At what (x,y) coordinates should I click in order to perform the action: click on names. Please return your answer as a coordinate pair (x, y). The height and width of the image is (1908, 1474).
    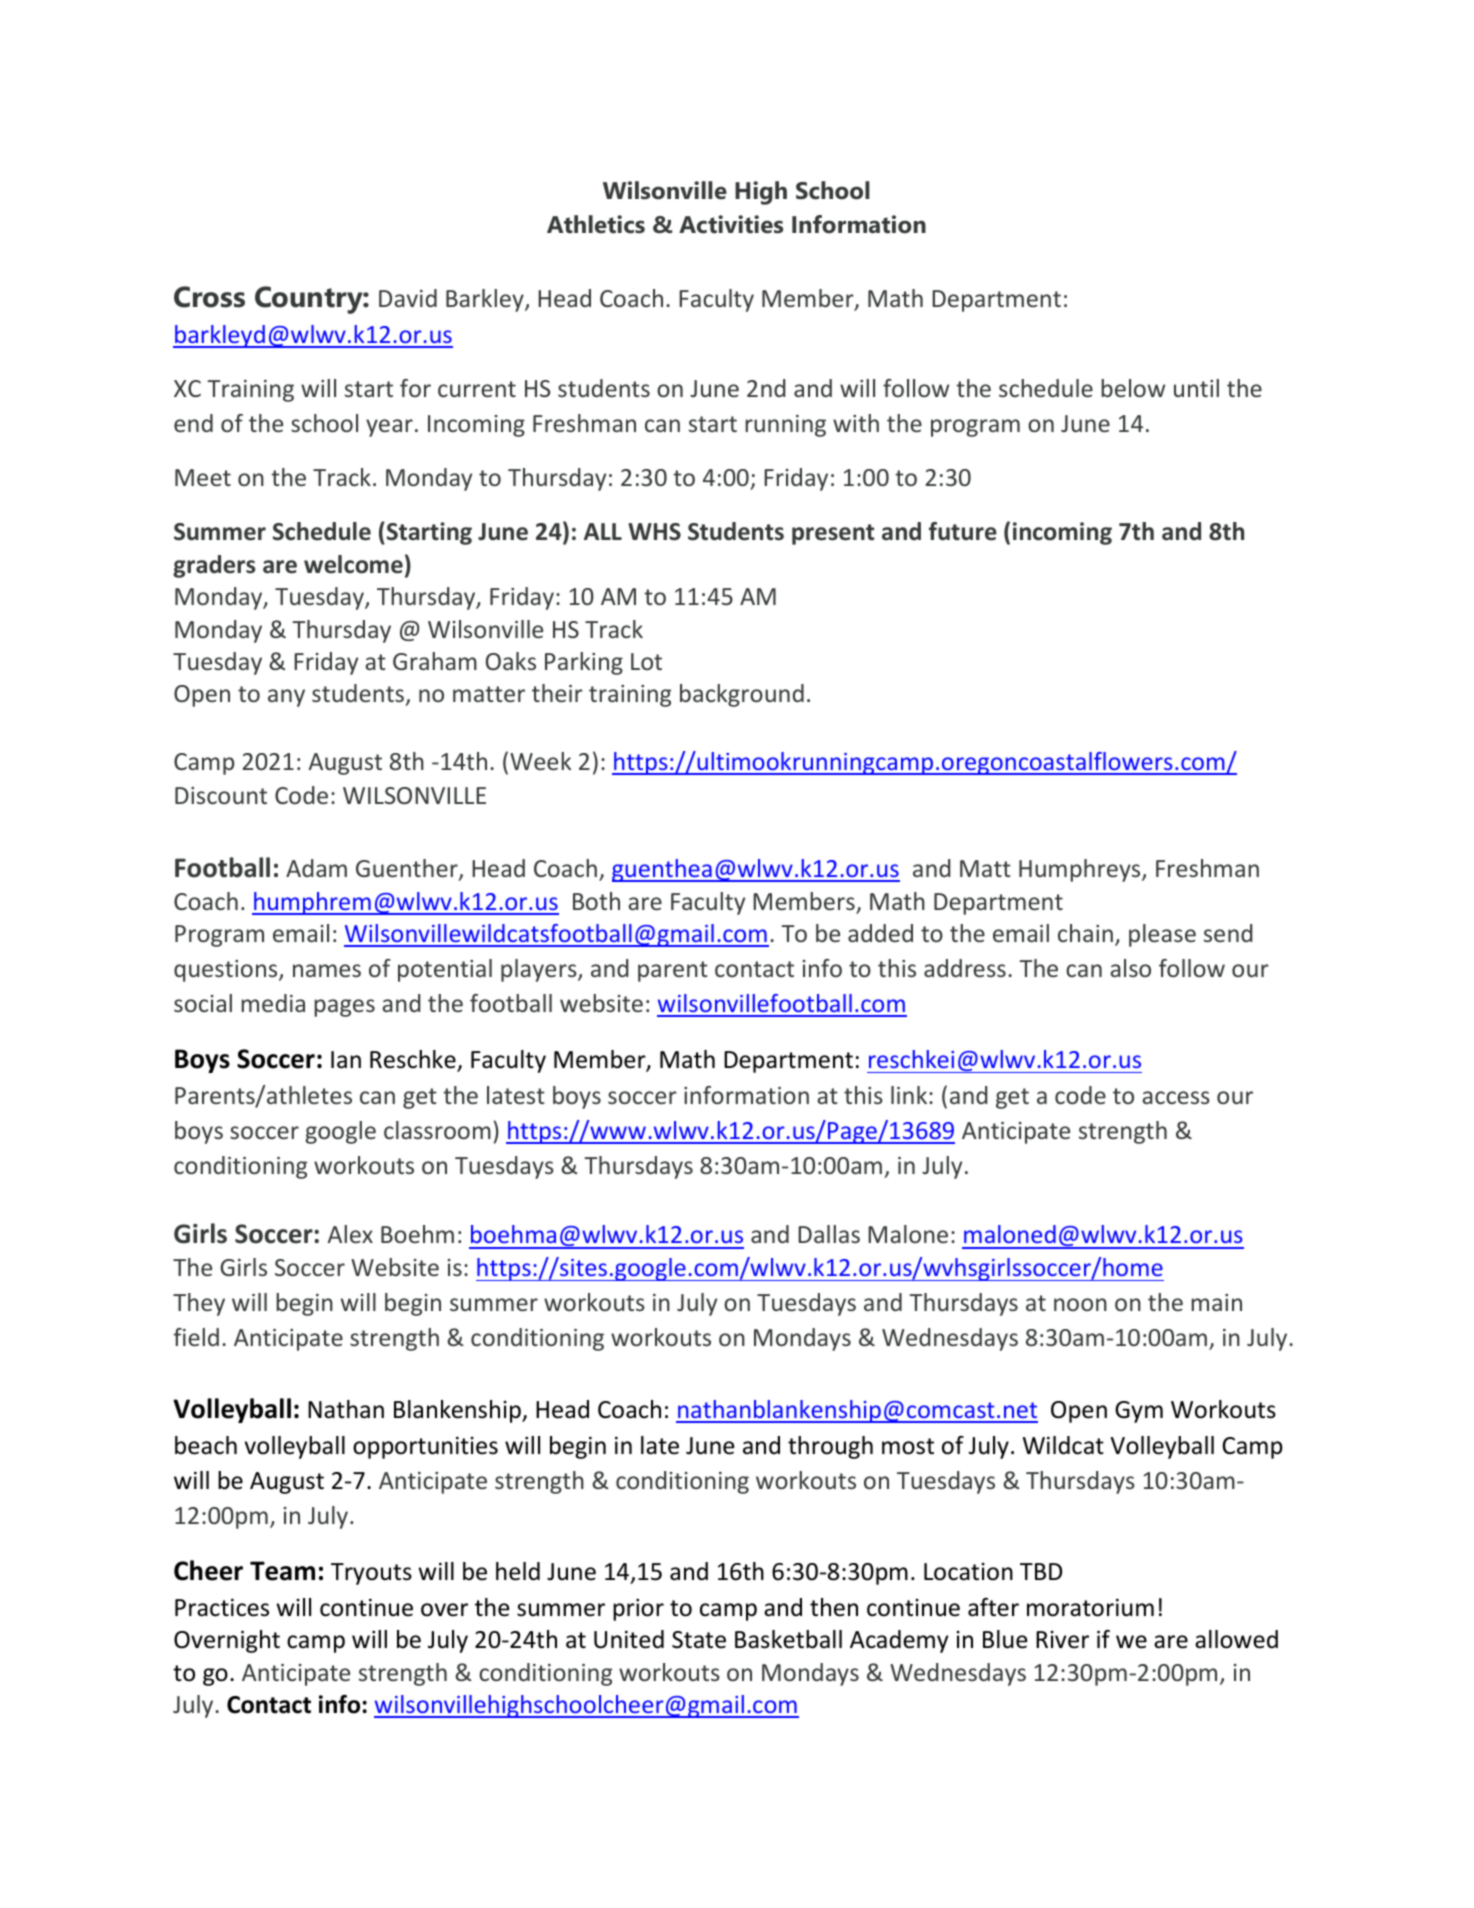
    Looking at the image, I should click on (327, 970).
